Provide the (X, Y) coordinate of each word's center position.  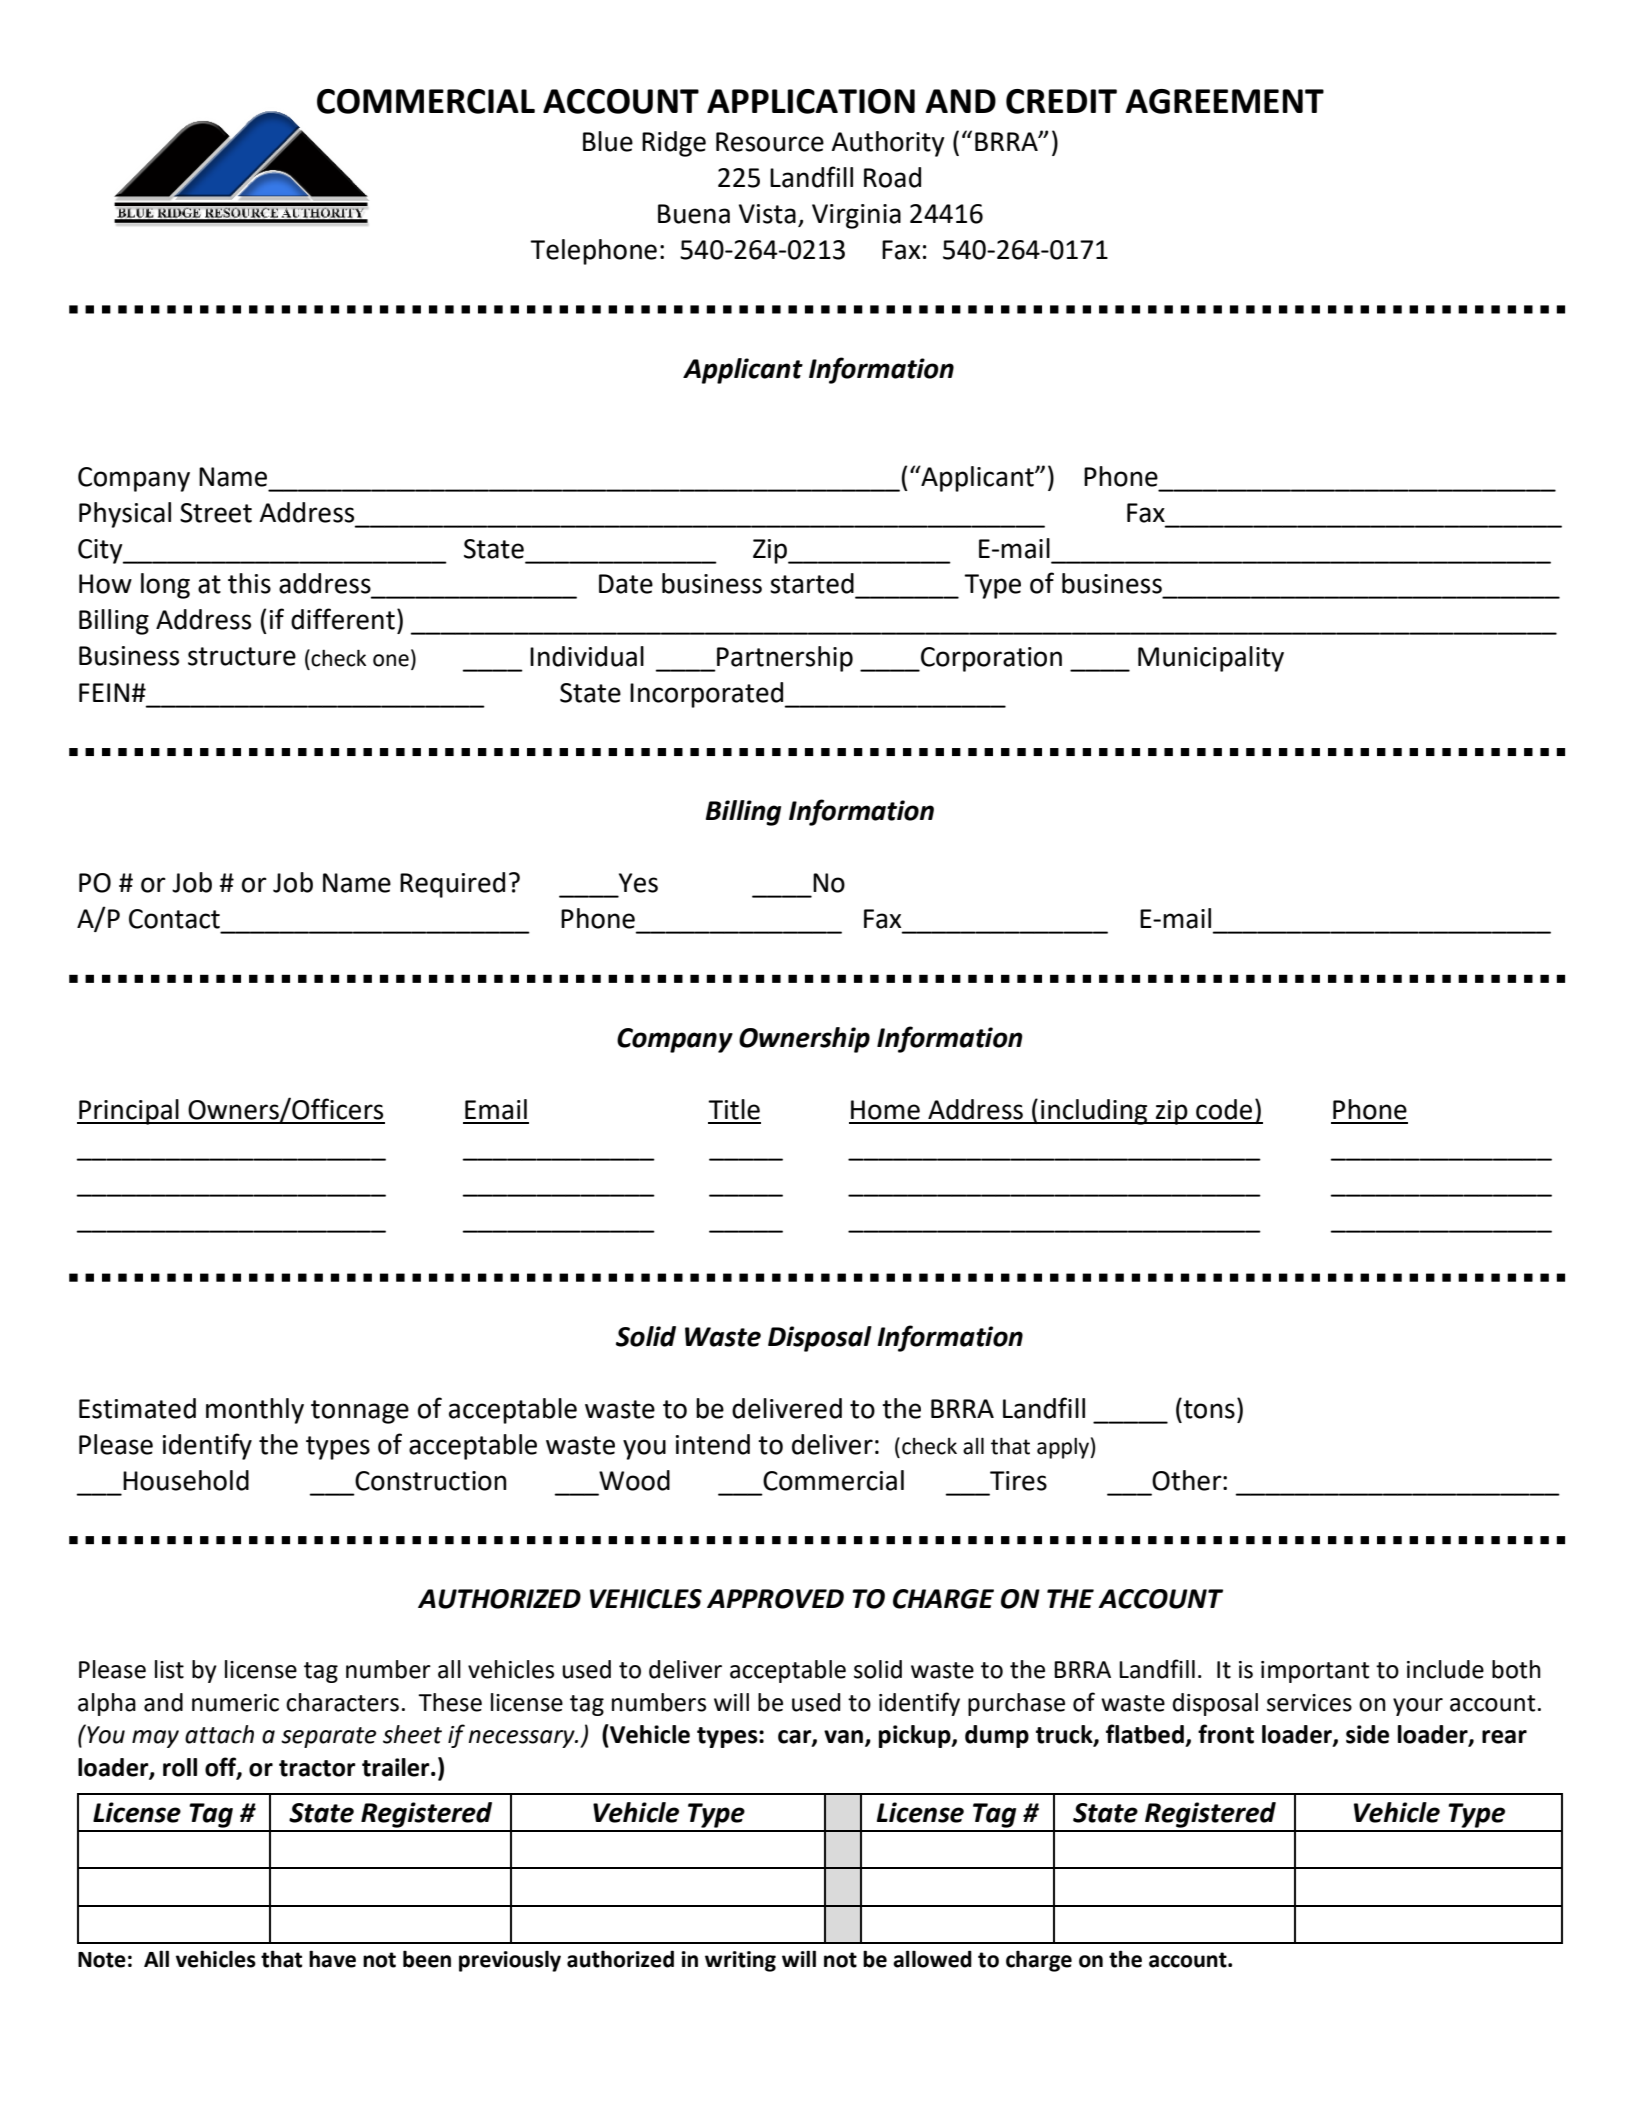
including (1094, 1112)
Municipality (1211, 659)
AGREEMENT (1224, 101)
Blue (608, 141)
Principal (129, 1112)
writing (740, 1961)
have (332, 1959)
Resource (770, 142)
